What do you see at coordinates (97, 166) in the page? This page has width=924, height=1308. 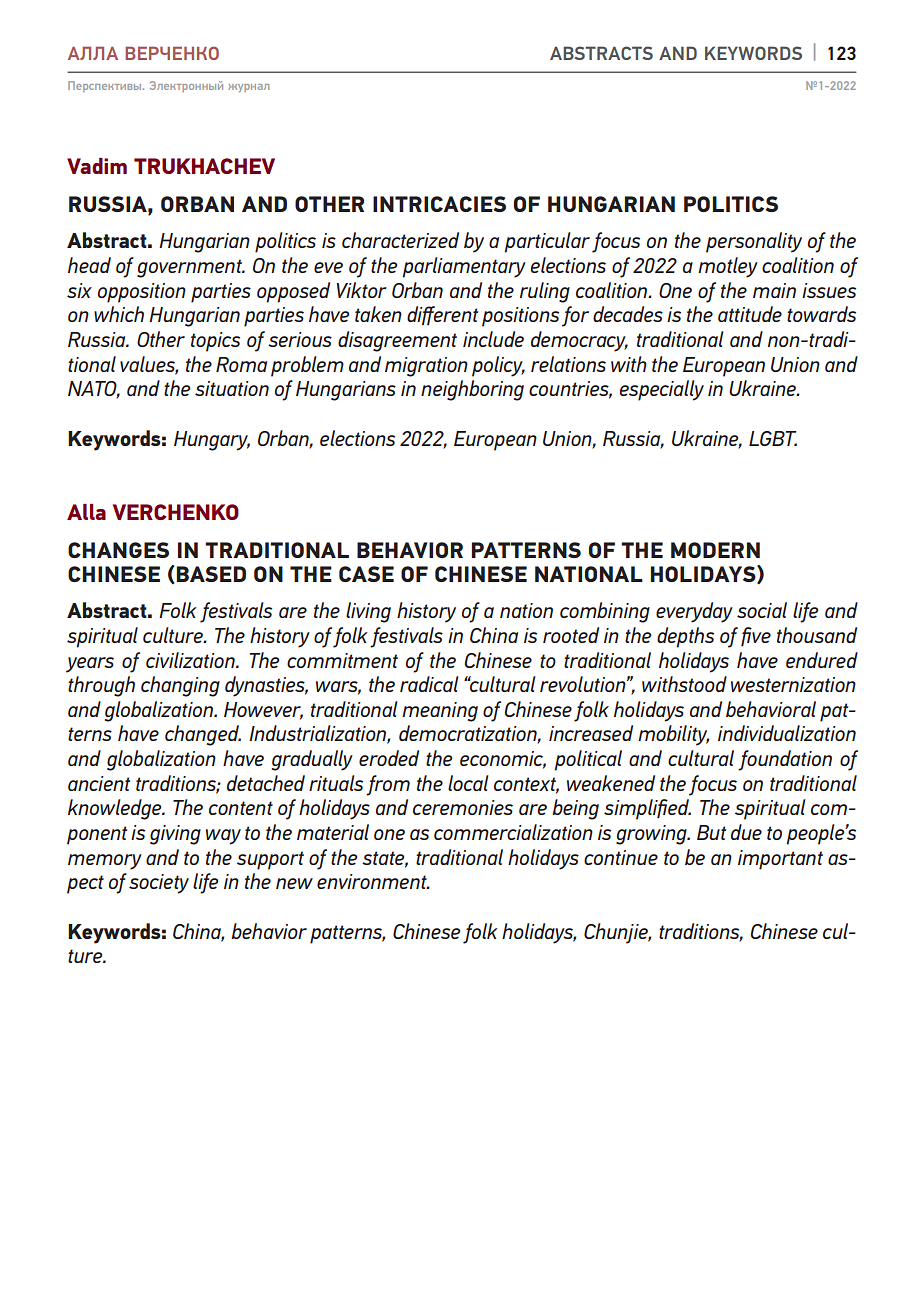 I see `Vadim` at bounding box center [97, 166].
